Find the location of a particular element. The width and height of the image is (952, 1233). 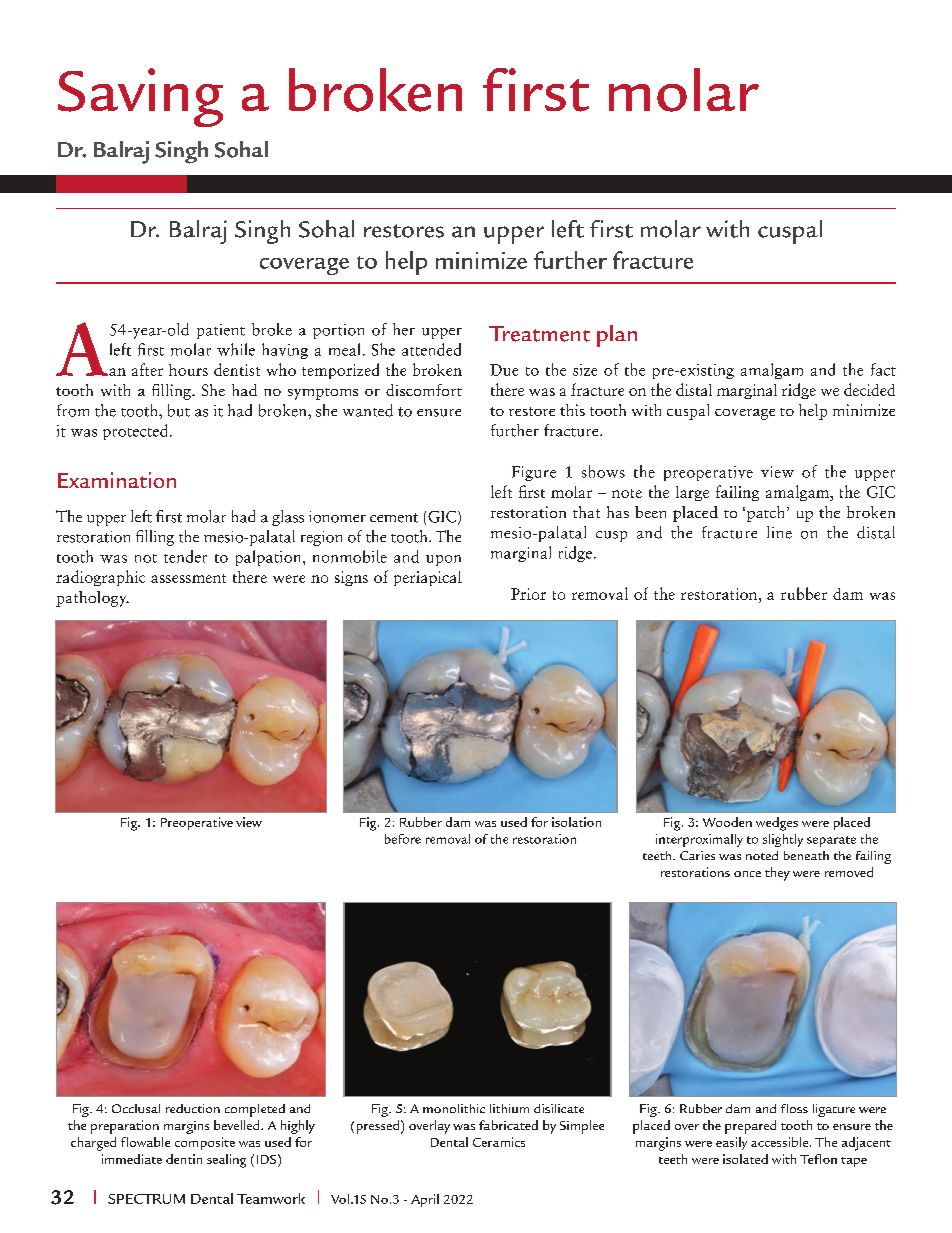

dentin is located at coordinates (184, 1159).
